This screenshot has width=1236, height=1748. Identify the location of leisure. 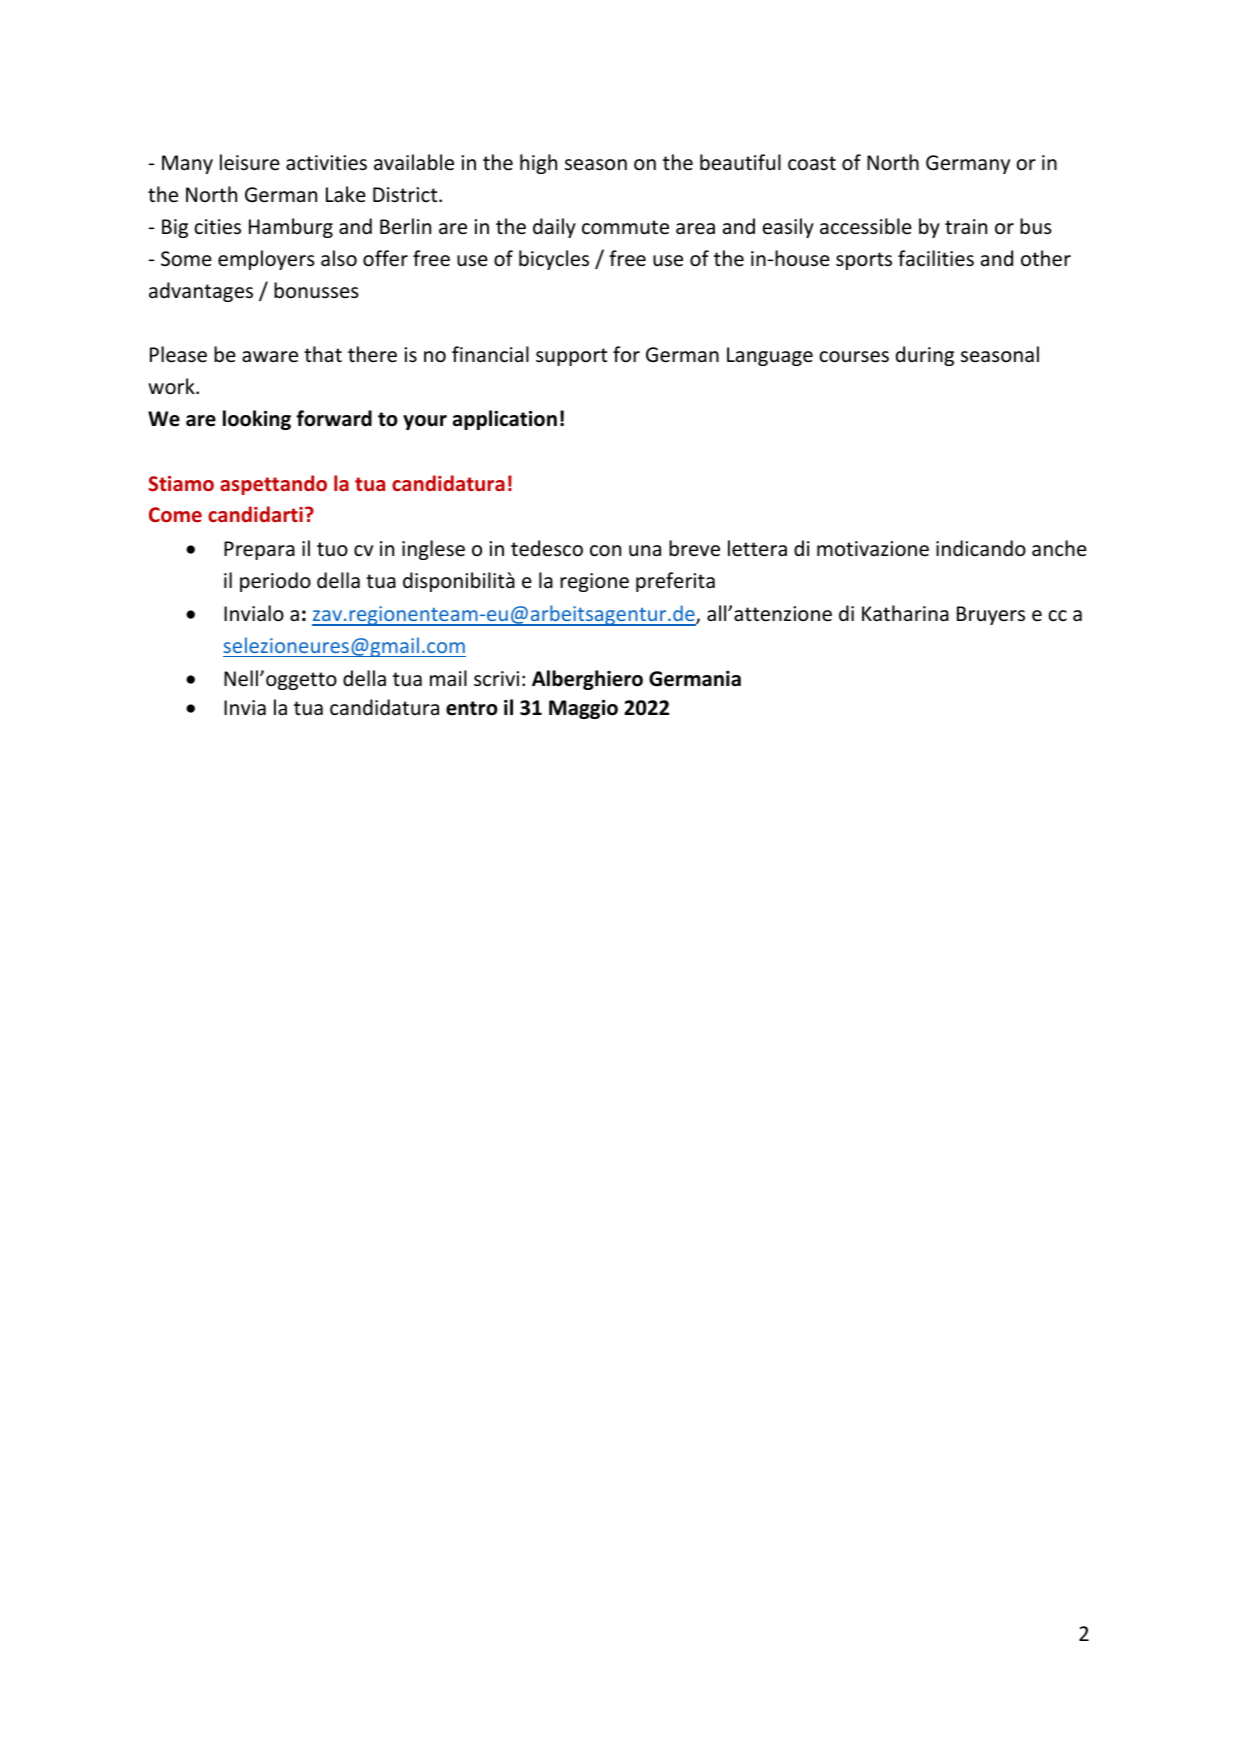
(250, 162).
